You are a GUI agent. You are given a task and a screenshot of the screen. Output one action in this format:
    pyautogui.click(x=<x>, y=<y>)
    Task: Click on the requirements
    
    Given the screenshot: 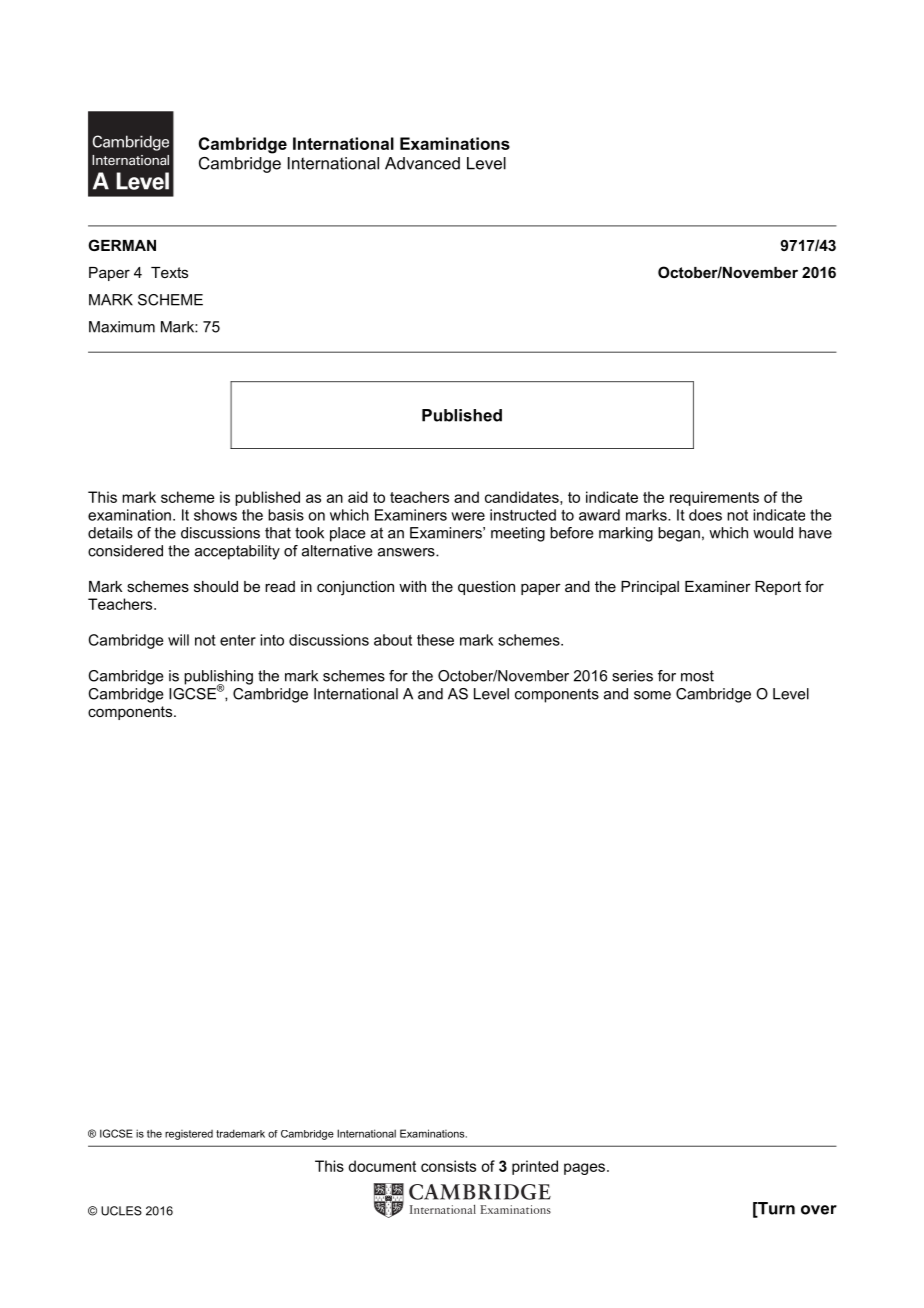 What is the action you would take?
    pyautogui.click(x=714, y=498)
